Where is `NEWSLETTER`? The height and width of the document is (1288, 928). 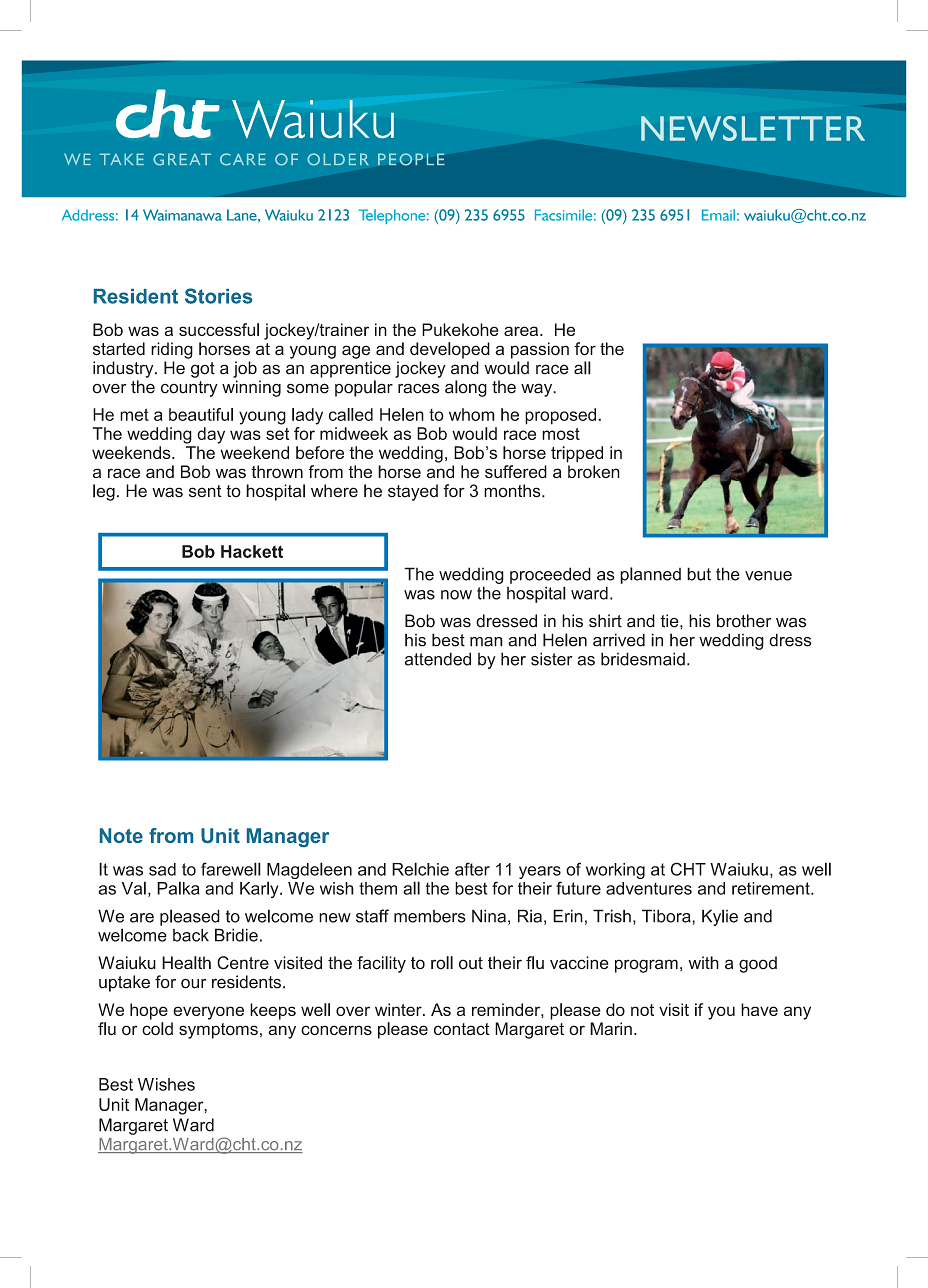 NEWSLETTER is located at coordinates (753, 128).
